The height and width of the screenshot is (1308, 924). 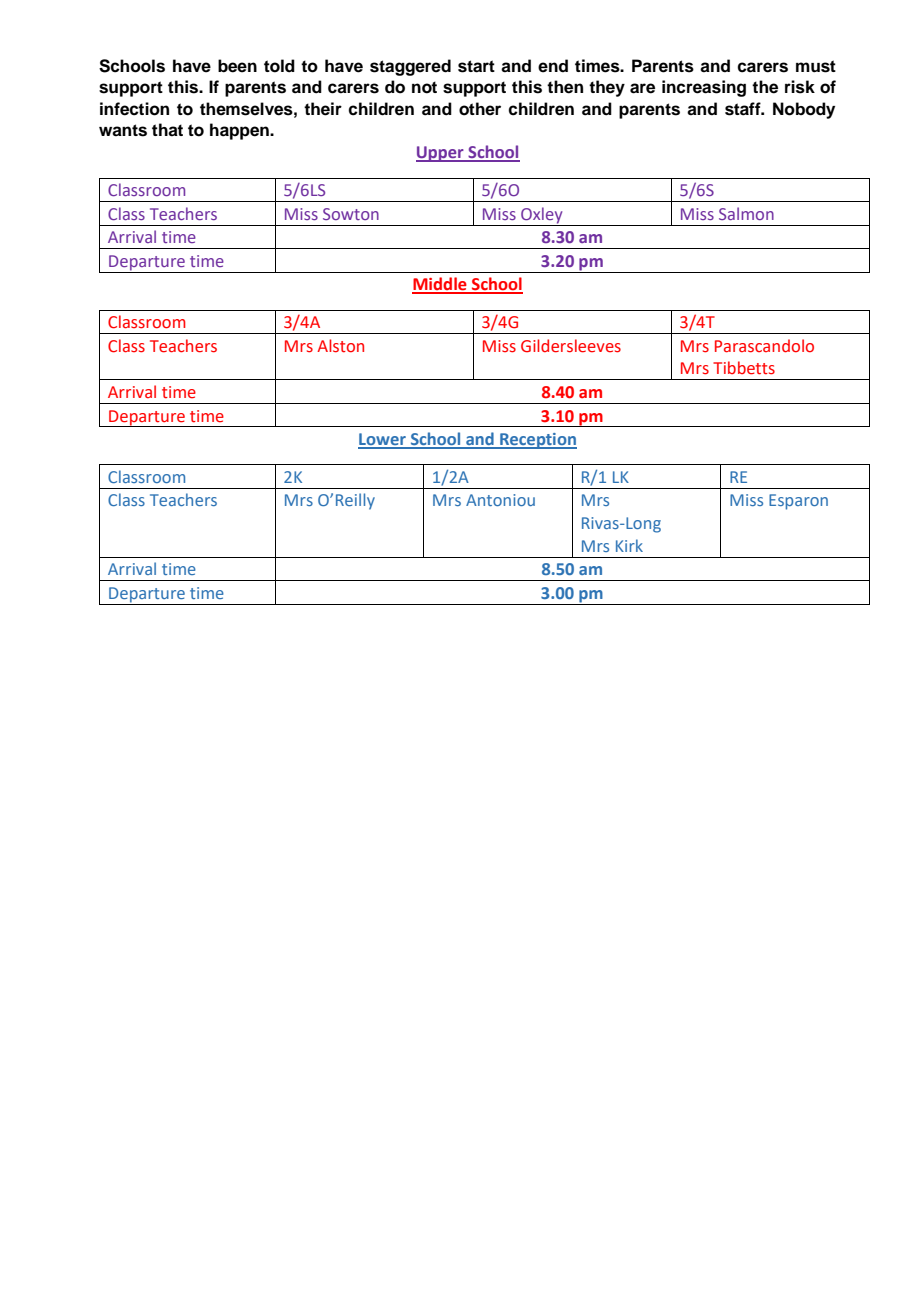 I want to click on other, so click(x=480, y=109).
